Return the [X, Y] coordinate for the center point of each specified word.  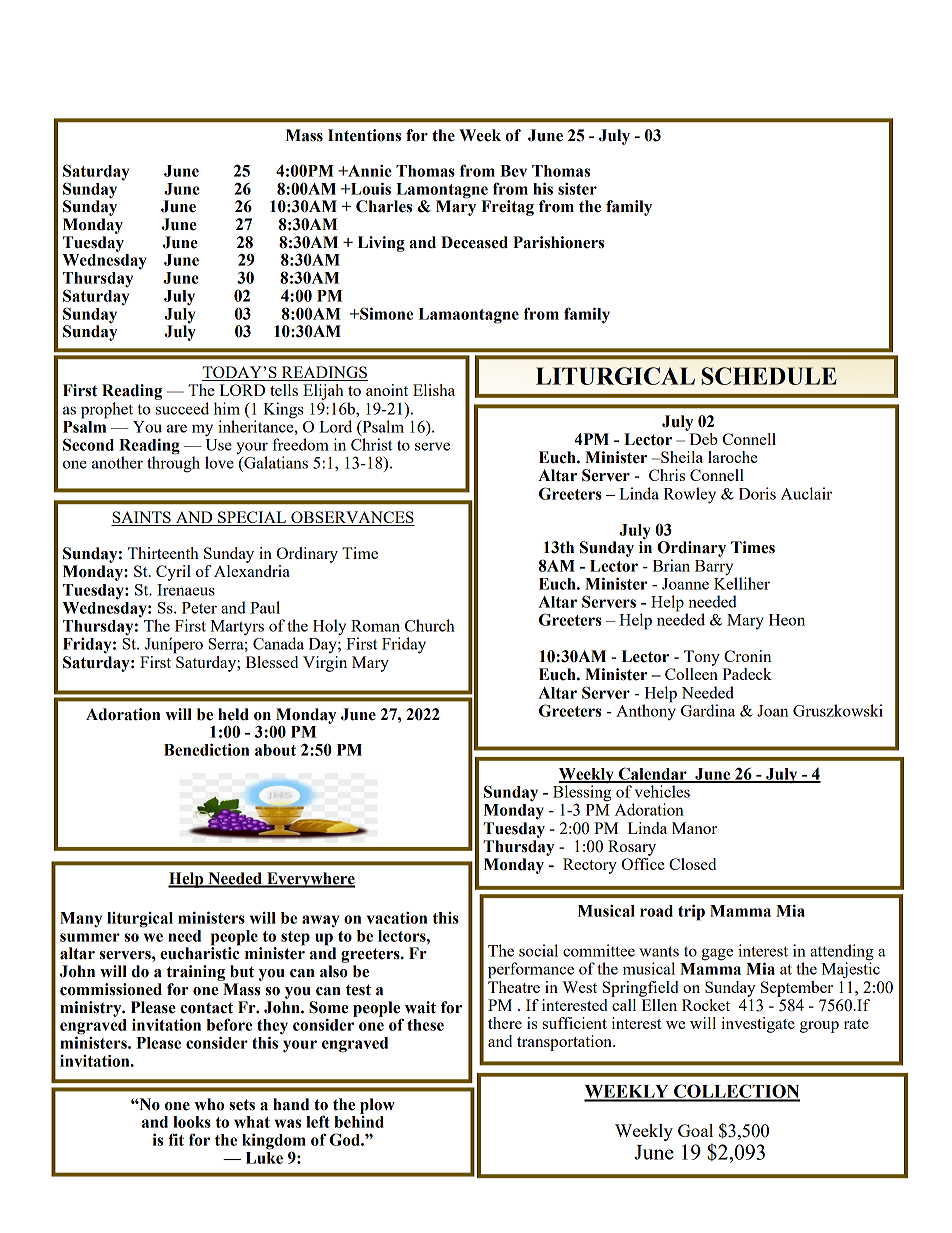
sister [577, 189]
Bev [513, 171]
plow [377, 1106]
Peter [199, 608]
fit [176, 1139]
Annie [369, 171]
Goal [695, 1130]
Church [430, 625]
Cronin [747, 656]
